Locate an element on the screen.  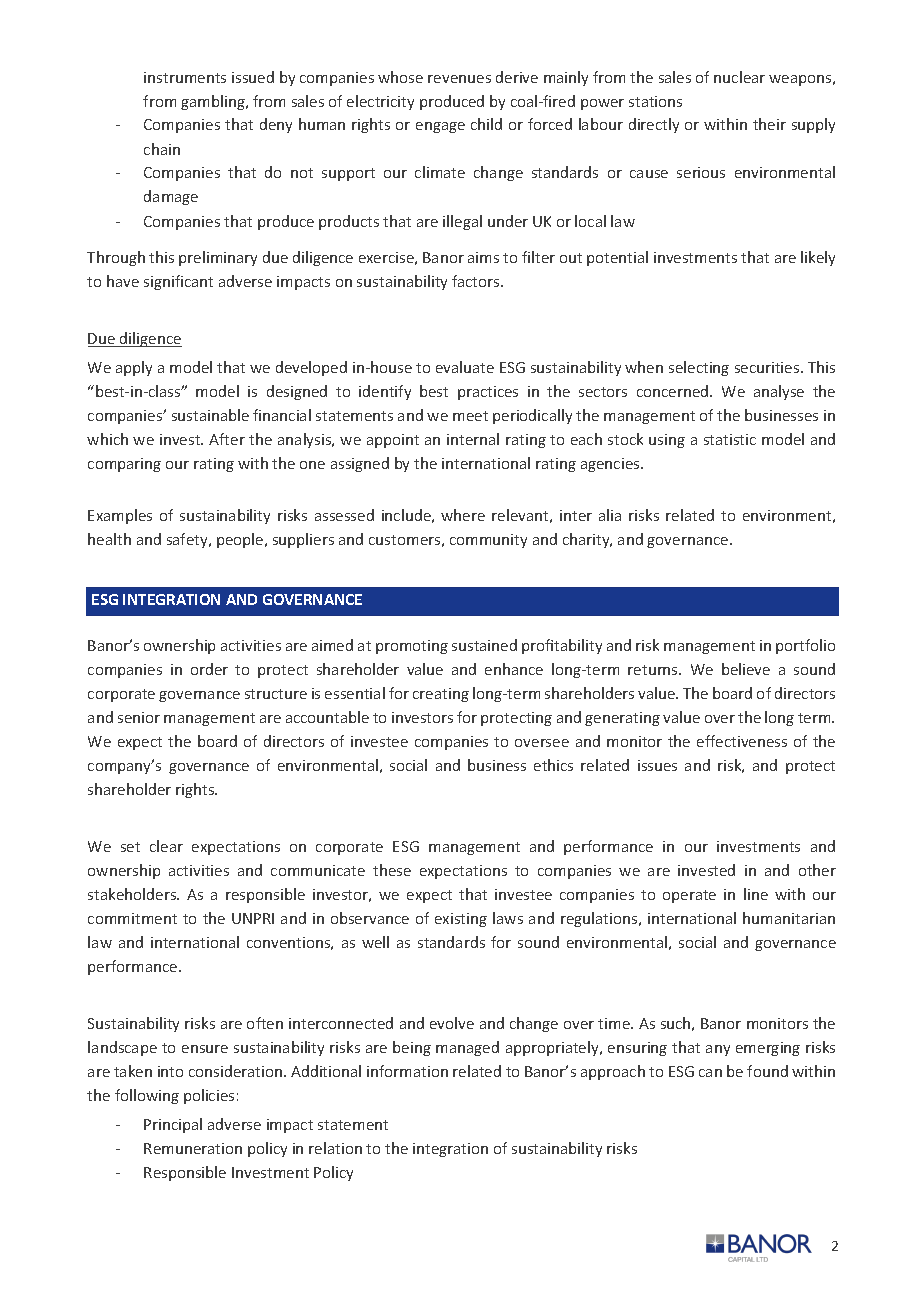
child is located at coordinates (486, 124).
